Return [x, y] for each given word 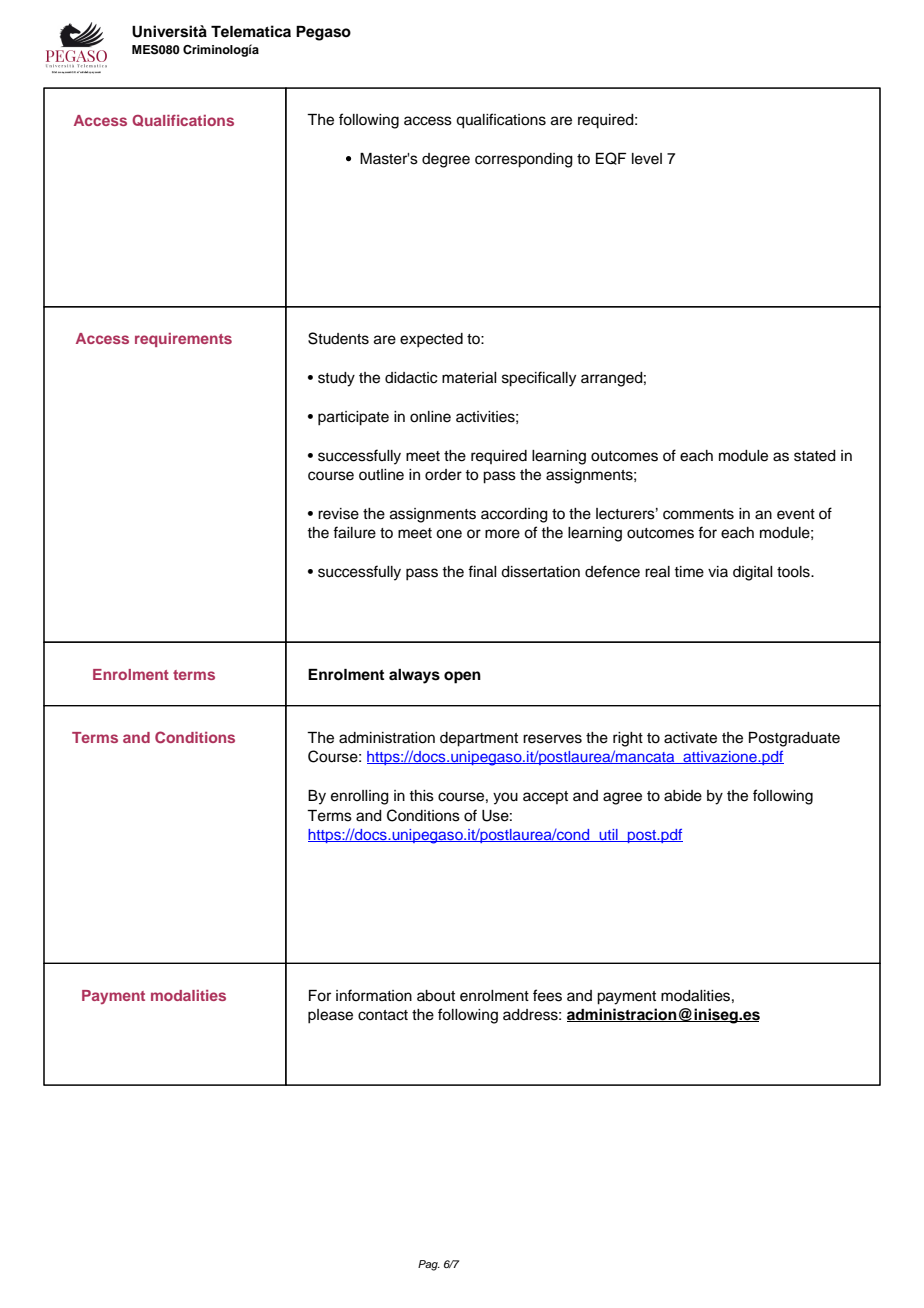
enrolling [360, 797]
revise [338, 514]
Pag [429, 1265]
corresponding [524, 160]
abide [683, 796]
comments [698, 514]
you [505, 798]
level [647, 159]
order [443, 475]
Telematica [251, 31]
